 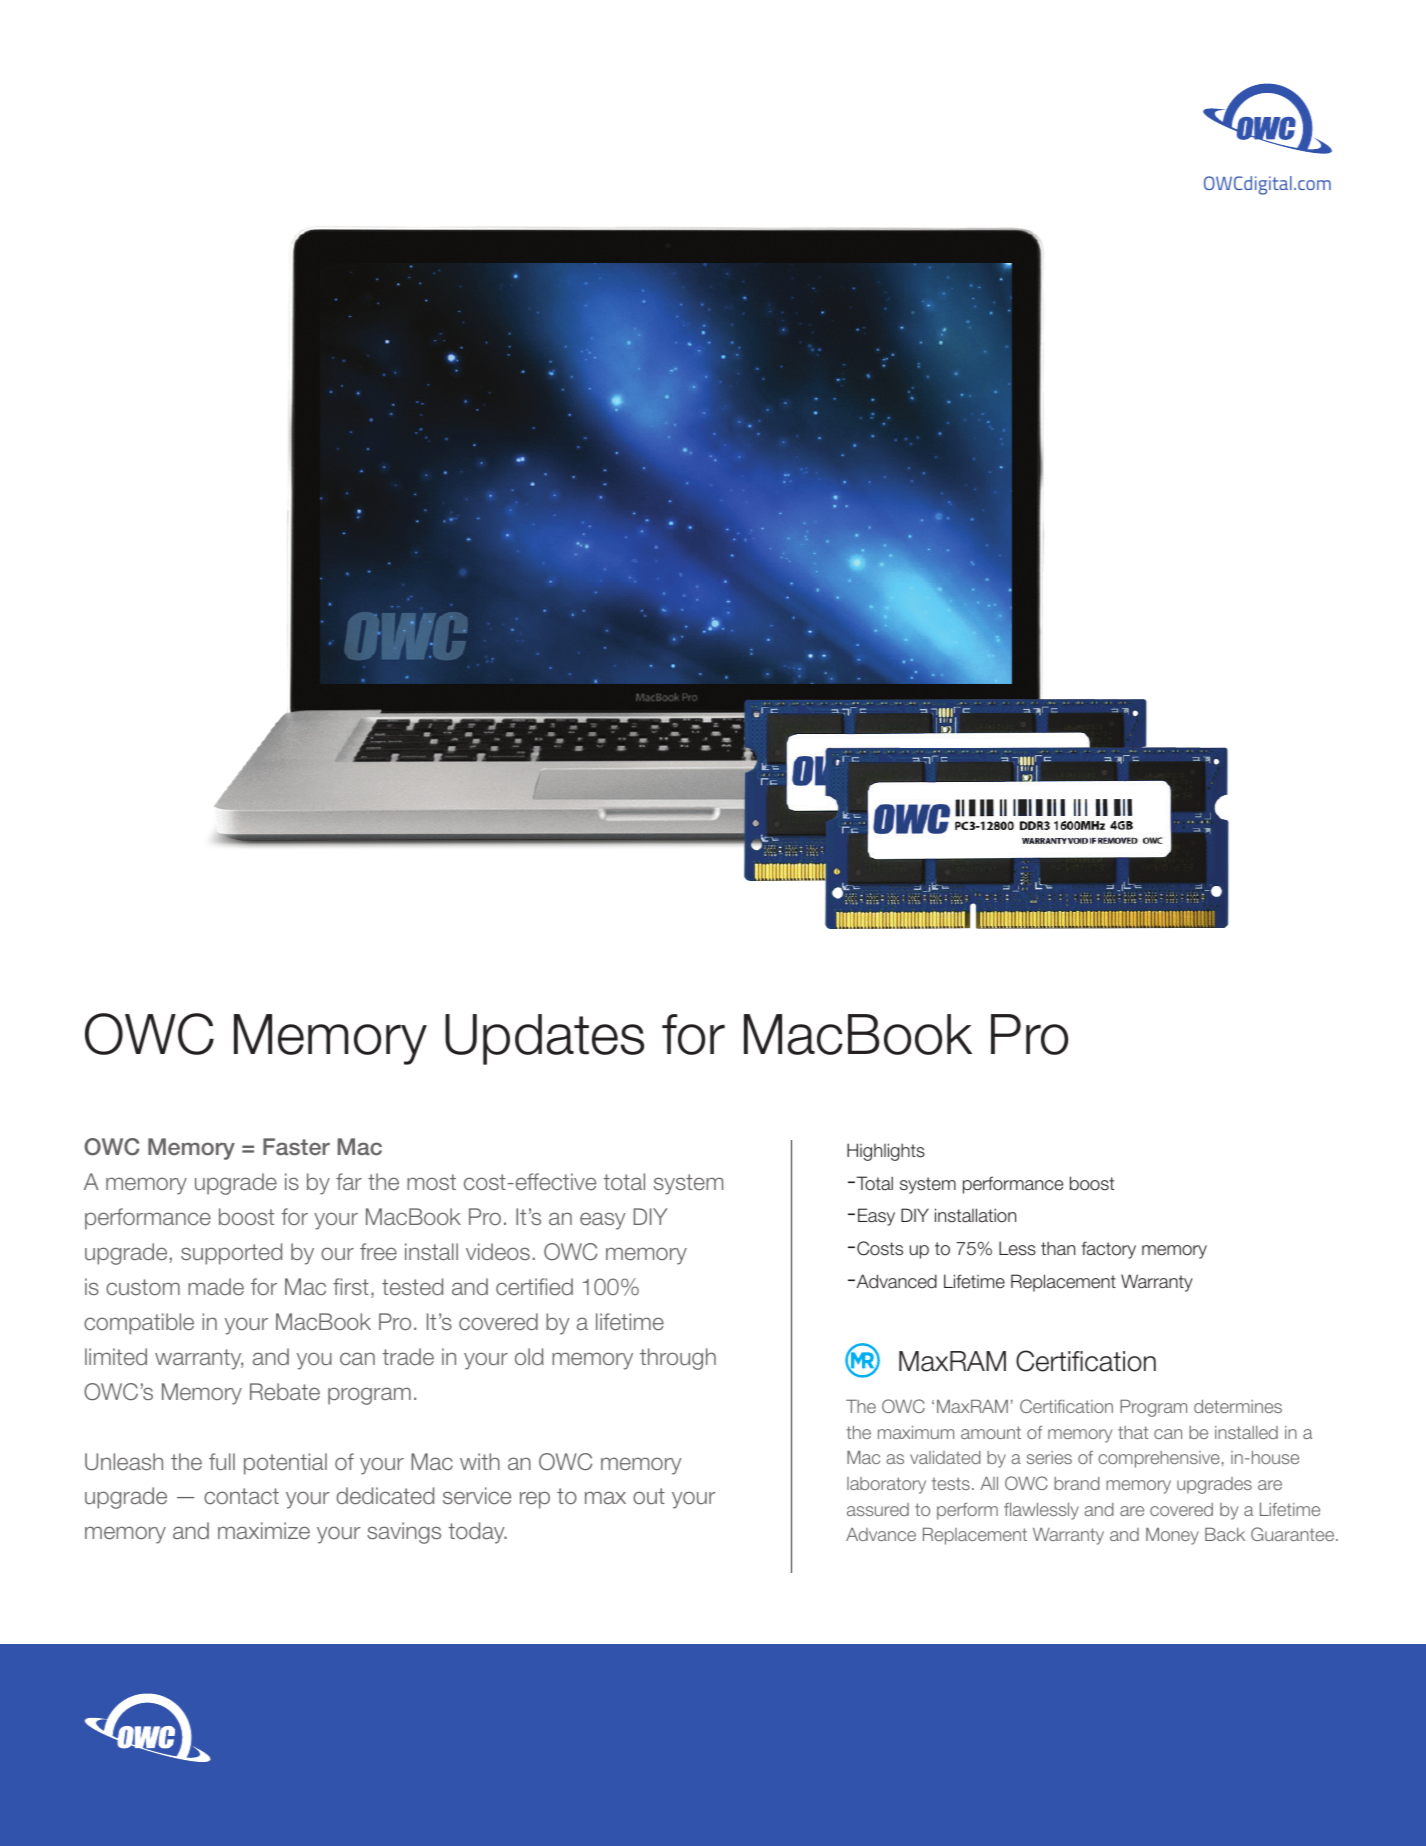 I want to click on Highlights, so click(x=886, y=1152).
